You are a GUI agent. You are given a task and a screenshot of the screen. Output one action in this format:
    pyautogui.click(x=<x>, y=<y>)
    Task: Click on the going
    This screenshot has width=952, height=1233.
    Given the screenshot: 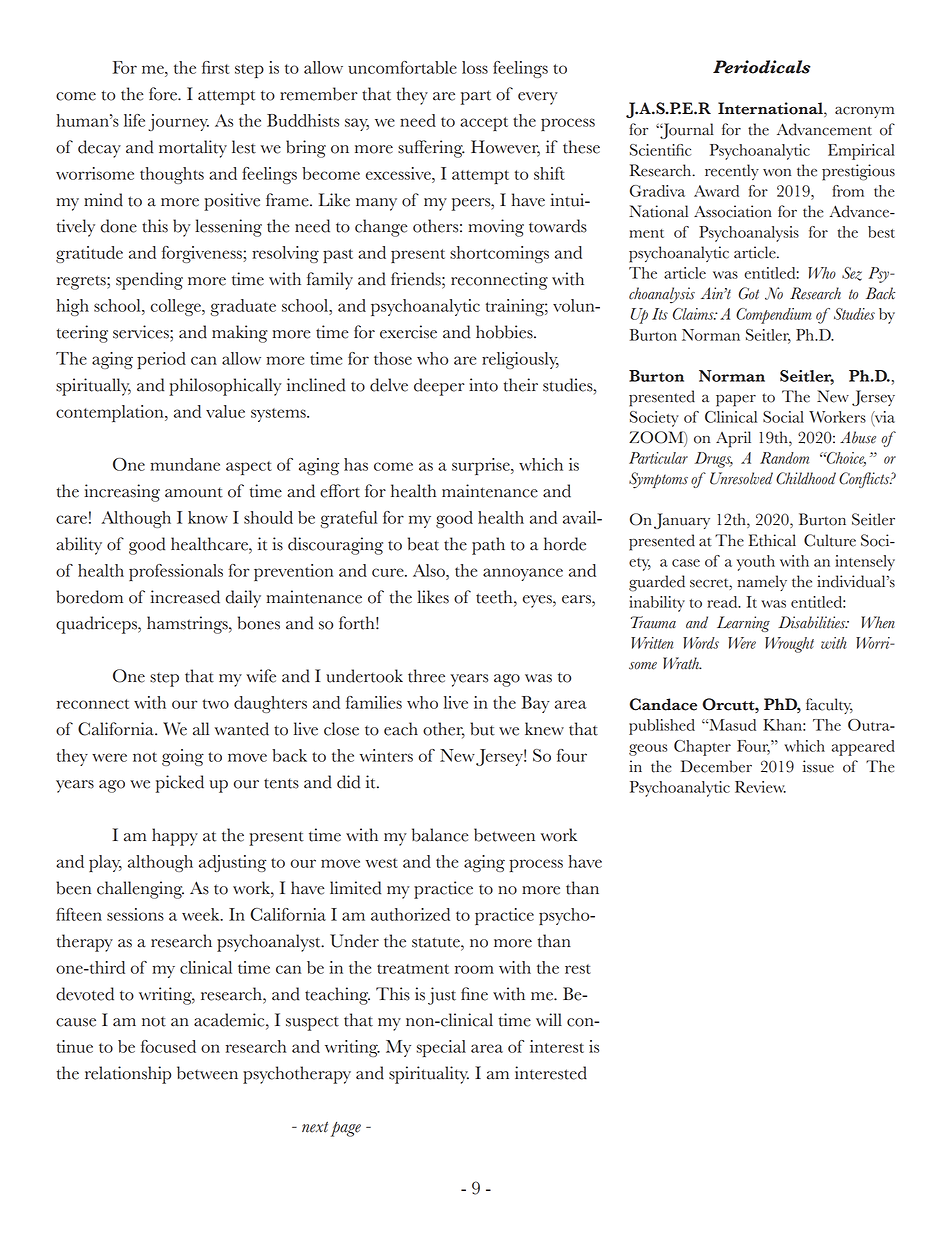 What is the action you would take?
    pyautogui.click(x=183, y=757)
